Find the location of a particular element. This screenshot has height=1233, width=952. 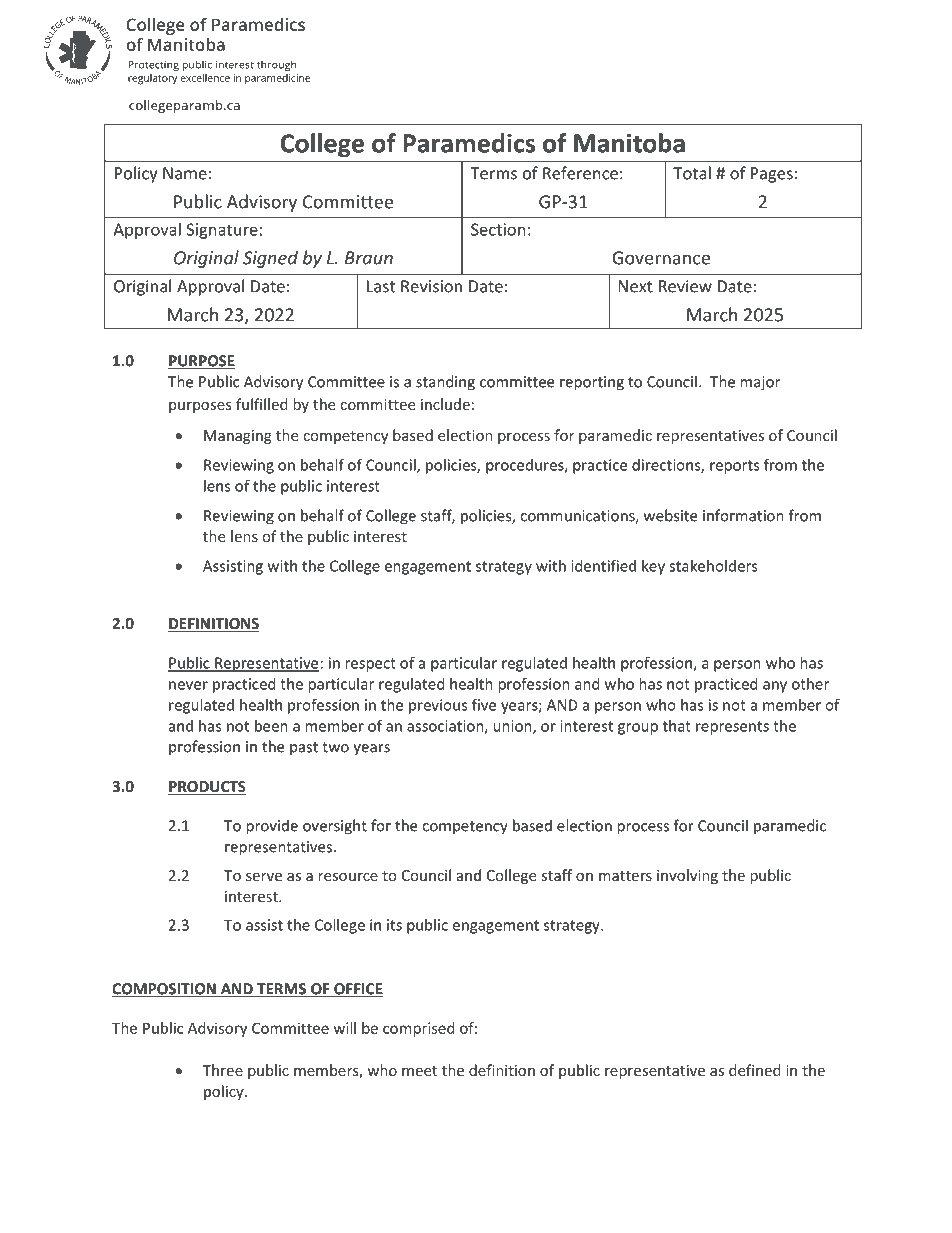

fulfilled is located at coordinates (262, 404).
